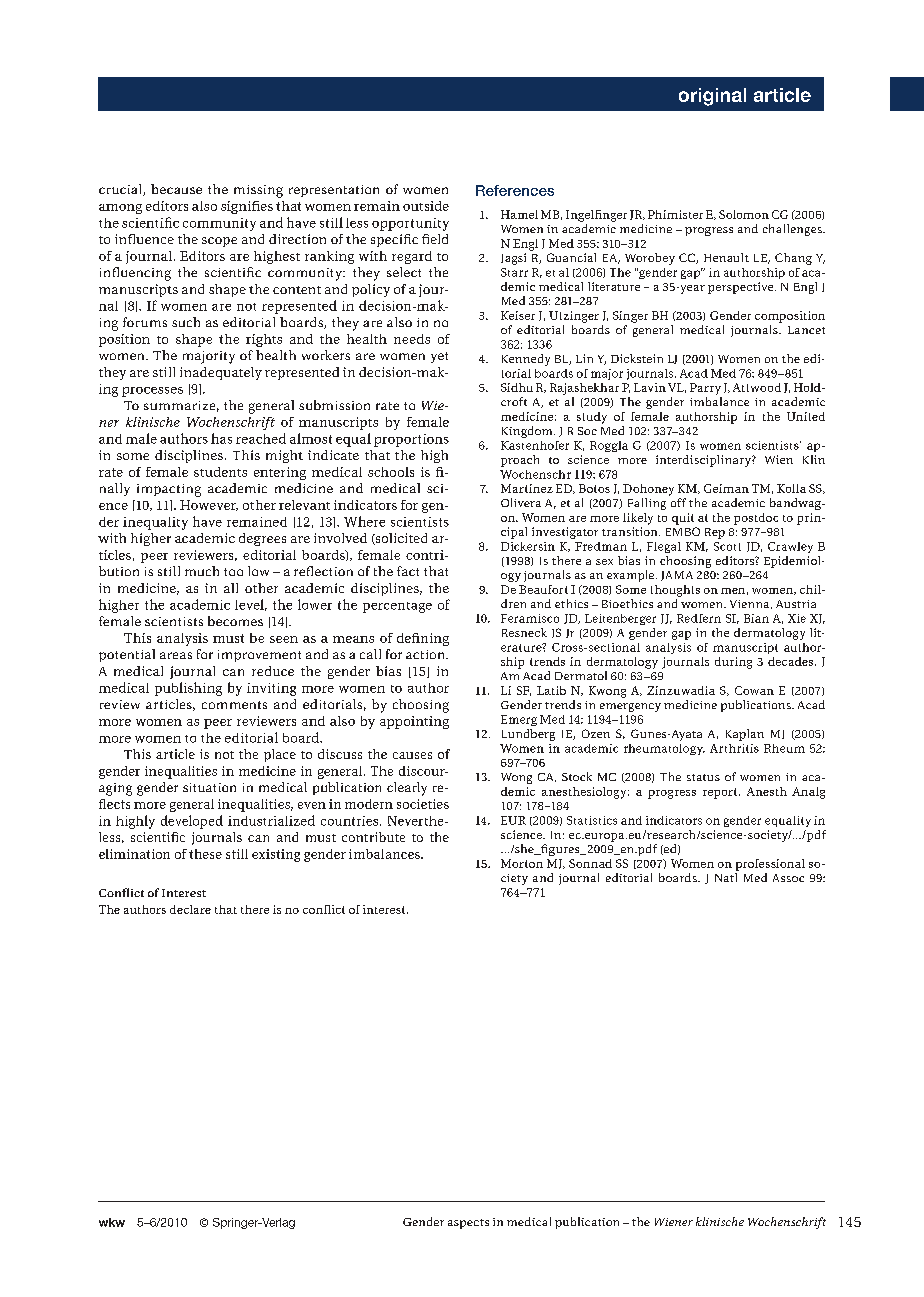 This image has width=924, height=1297. What do you see at coordinates (468, 1224) in the image?
I see `aspects` at bounding box center [468, 1224].
